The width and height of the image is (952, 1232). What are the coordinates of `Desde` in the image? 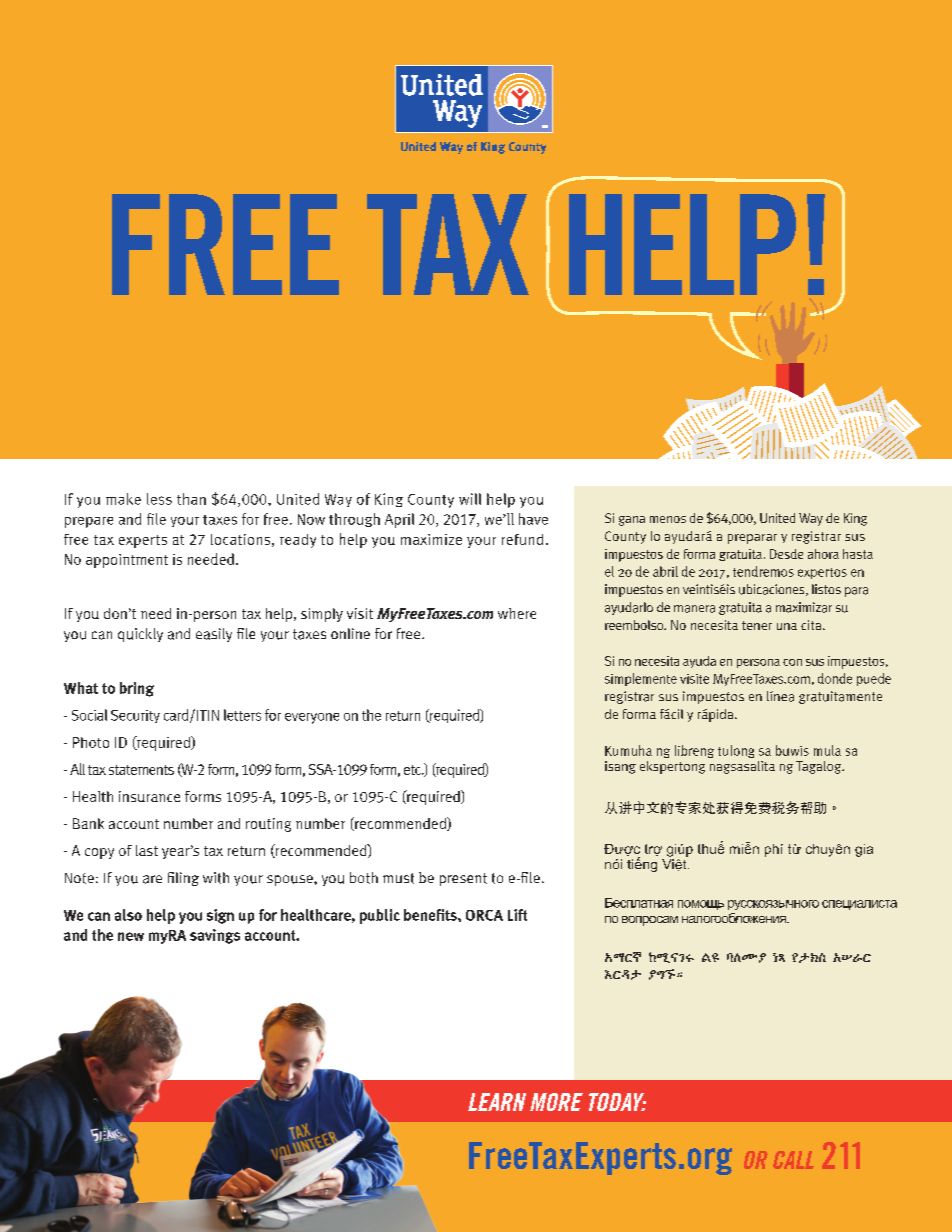 It's located at (786, 554).
